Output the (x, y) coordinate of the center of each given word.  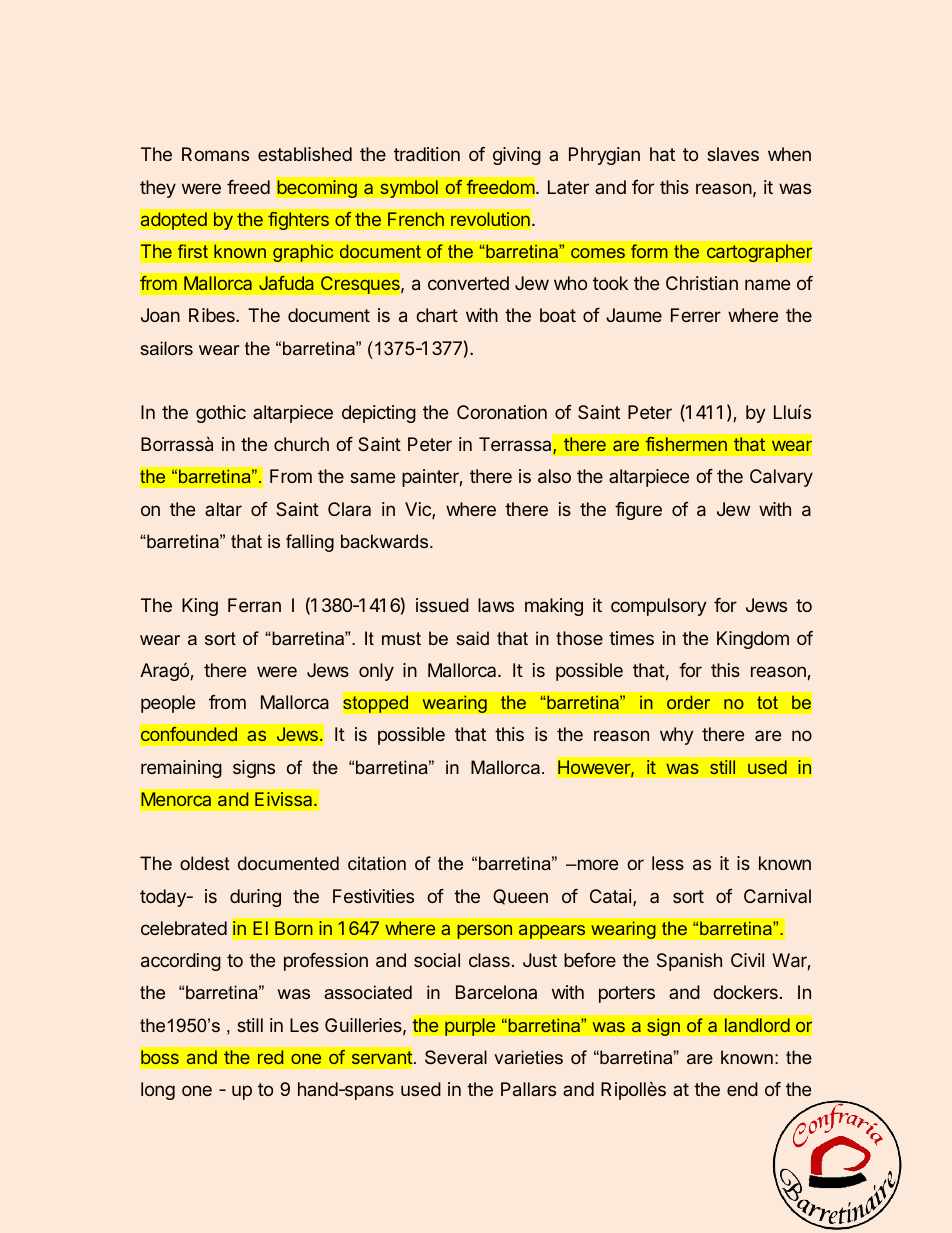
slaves (733, 154)
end (742, 1089)
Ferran (254, 605)
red (270, 1057)
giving (517, 156)
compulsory (659, 607)
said (472, 638)
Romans (215, 154)
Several (456, 1057)
